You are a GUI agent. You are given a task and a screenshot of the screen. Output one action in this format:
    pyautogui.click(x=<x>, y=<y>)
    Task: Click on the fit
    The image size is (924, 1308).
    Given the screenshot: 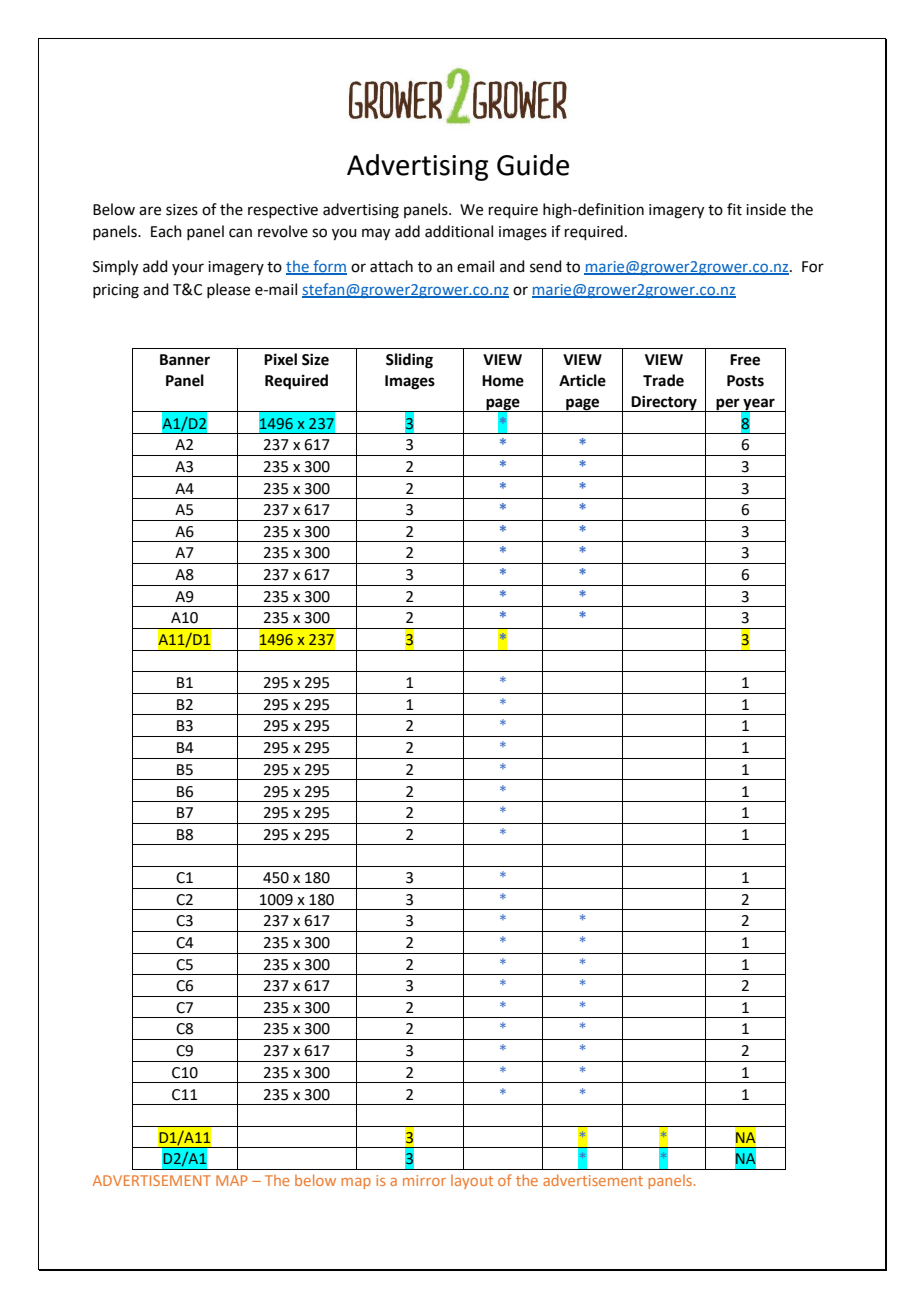 What is the action you would take?
    pyautogui.click(x=734, y=209)
